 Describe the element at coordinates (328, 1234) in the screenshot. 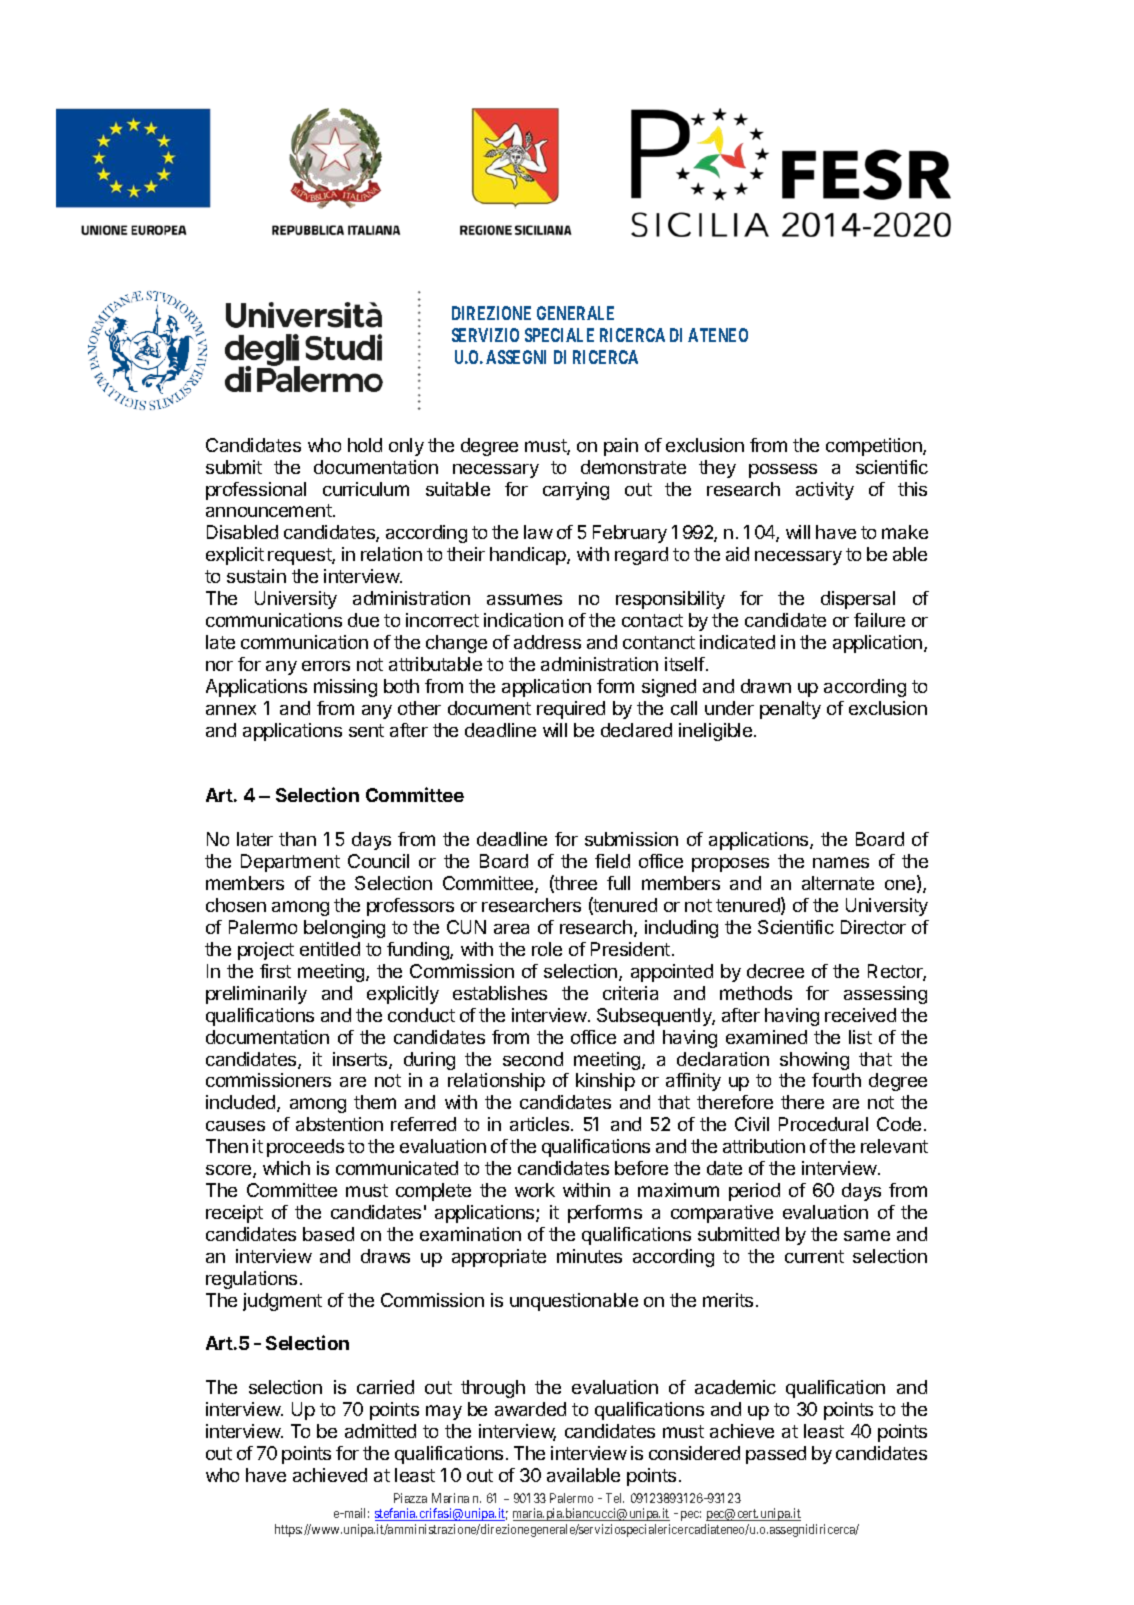

I see `based` at that location.
